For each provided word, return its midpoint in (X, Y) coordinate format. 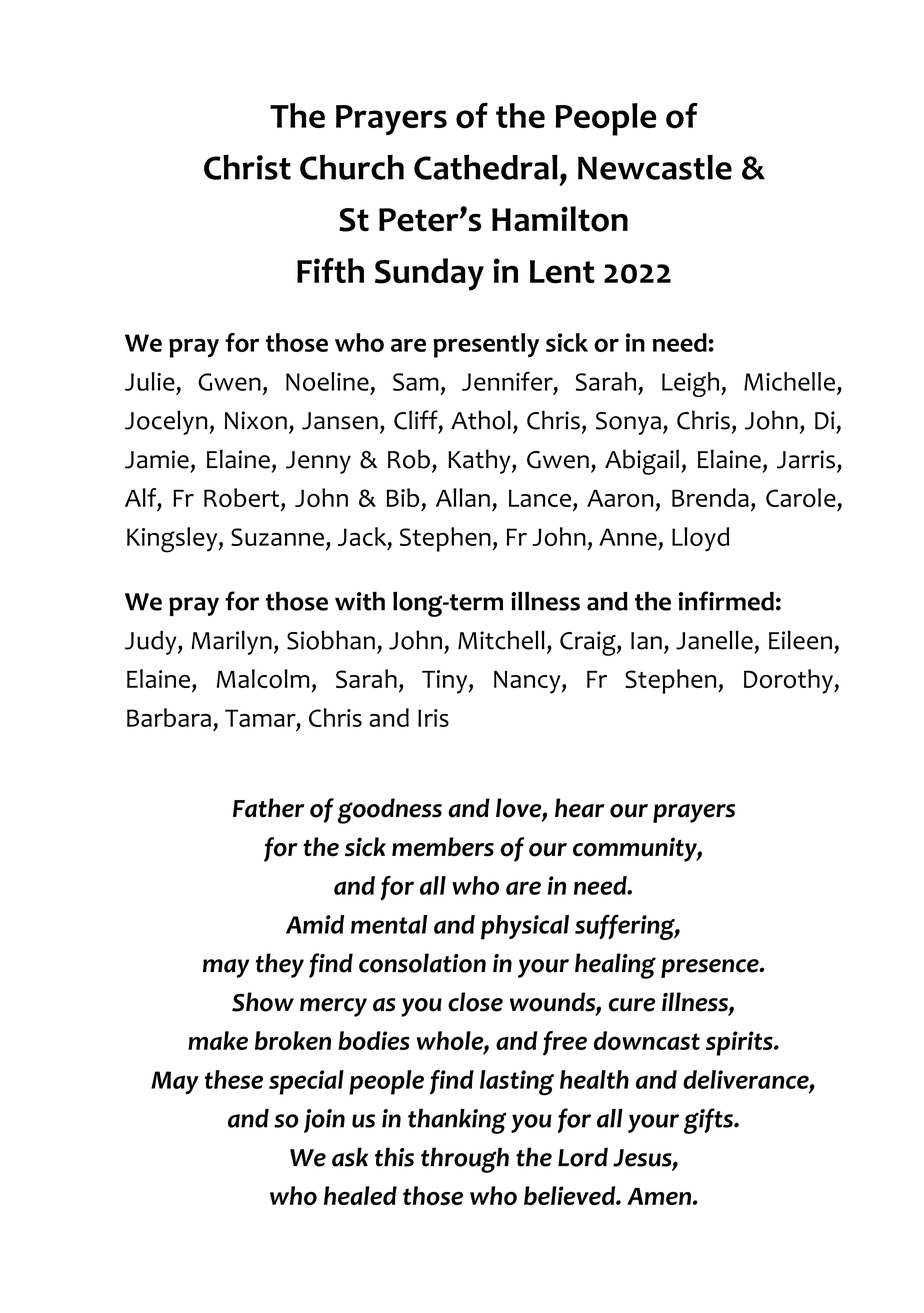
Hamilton (560, 219)
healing (615, 966)
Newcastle (655, 167)
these (234, 1079)
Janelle (714, 640)
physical (525, 927)
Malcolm (263, 679)
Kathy (480, 461)
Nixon (256, 420)
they (280, 965)
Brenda (710, 497)
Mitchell (501, 640)
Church (352, 167)
